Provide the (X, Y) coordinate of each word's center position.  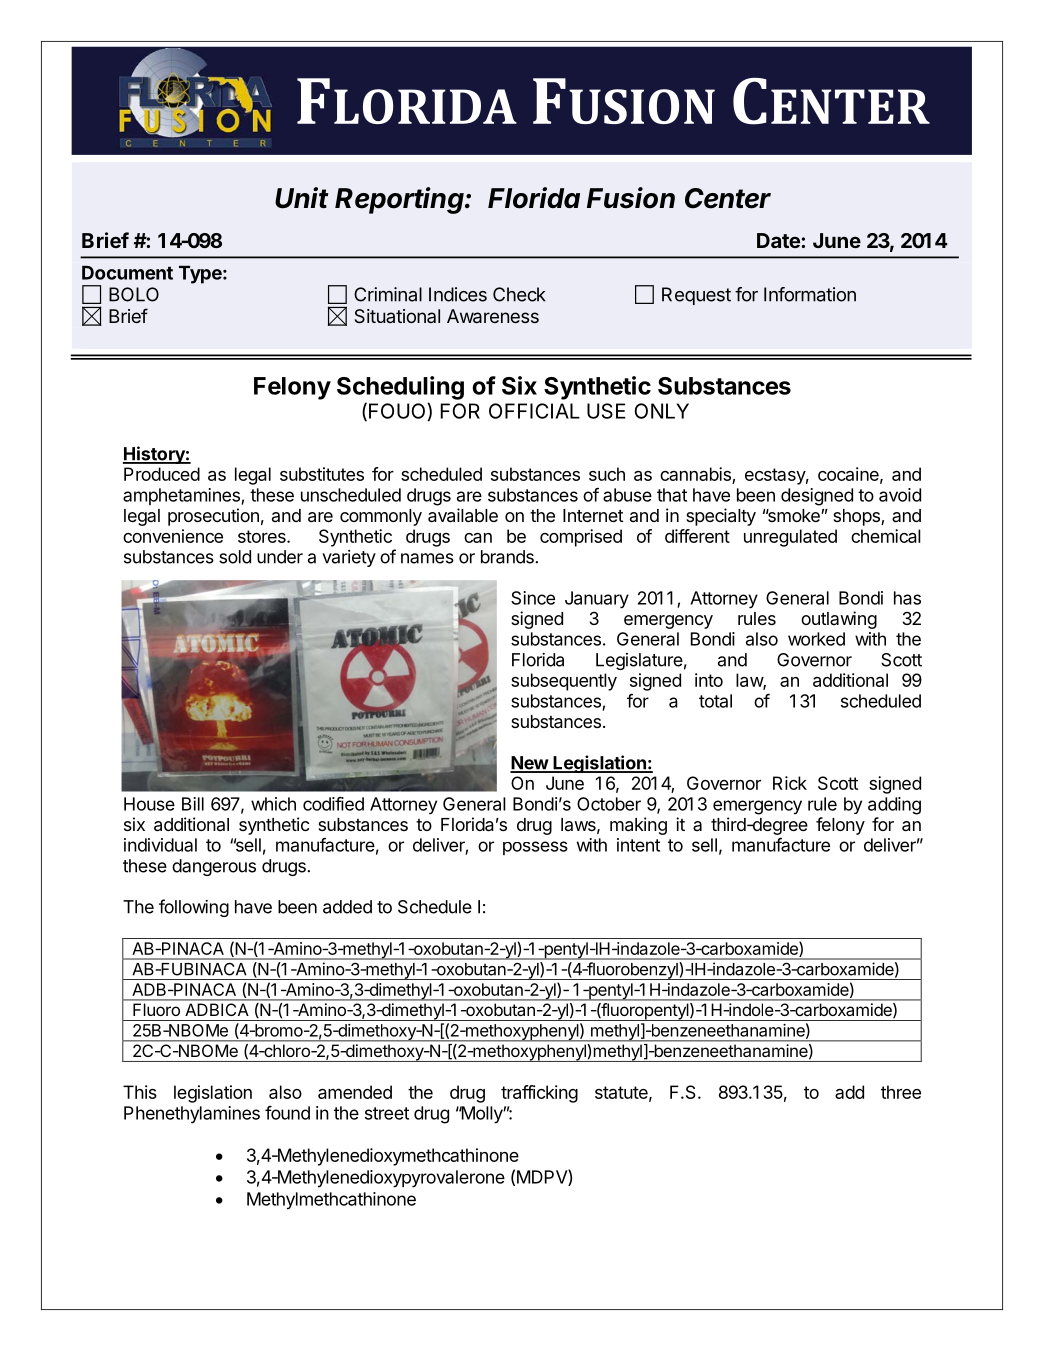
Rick (790, 783)
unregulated (790, 538)
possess (535, 848)
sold (235, 557)
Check (519, 294)
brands (508, 557)
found (287, 1113)
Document (127, 273)
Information (810, 294)
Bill (193, 804)
